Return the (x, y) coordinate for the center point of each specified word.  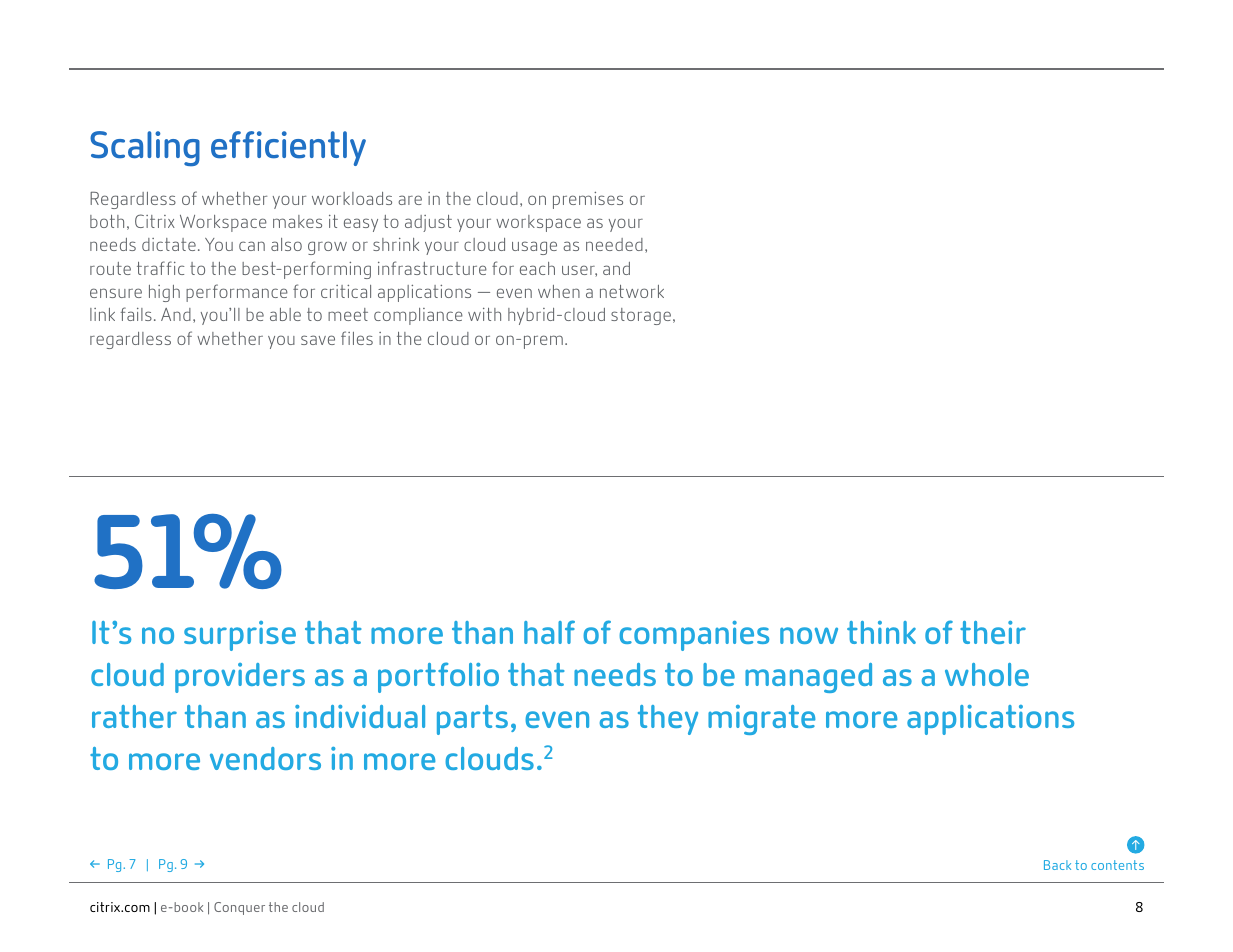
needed (614, 244)
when (559, 291)
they (668, 720)
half (549, 632)
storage (641, 316)
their (993, 632)
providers (240, 678)
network (632, 291)
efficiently (288, 148)
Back (1057, 865)
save (318, 340)
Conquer (239, 908)
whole (987, 674)
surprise (240, 636)
